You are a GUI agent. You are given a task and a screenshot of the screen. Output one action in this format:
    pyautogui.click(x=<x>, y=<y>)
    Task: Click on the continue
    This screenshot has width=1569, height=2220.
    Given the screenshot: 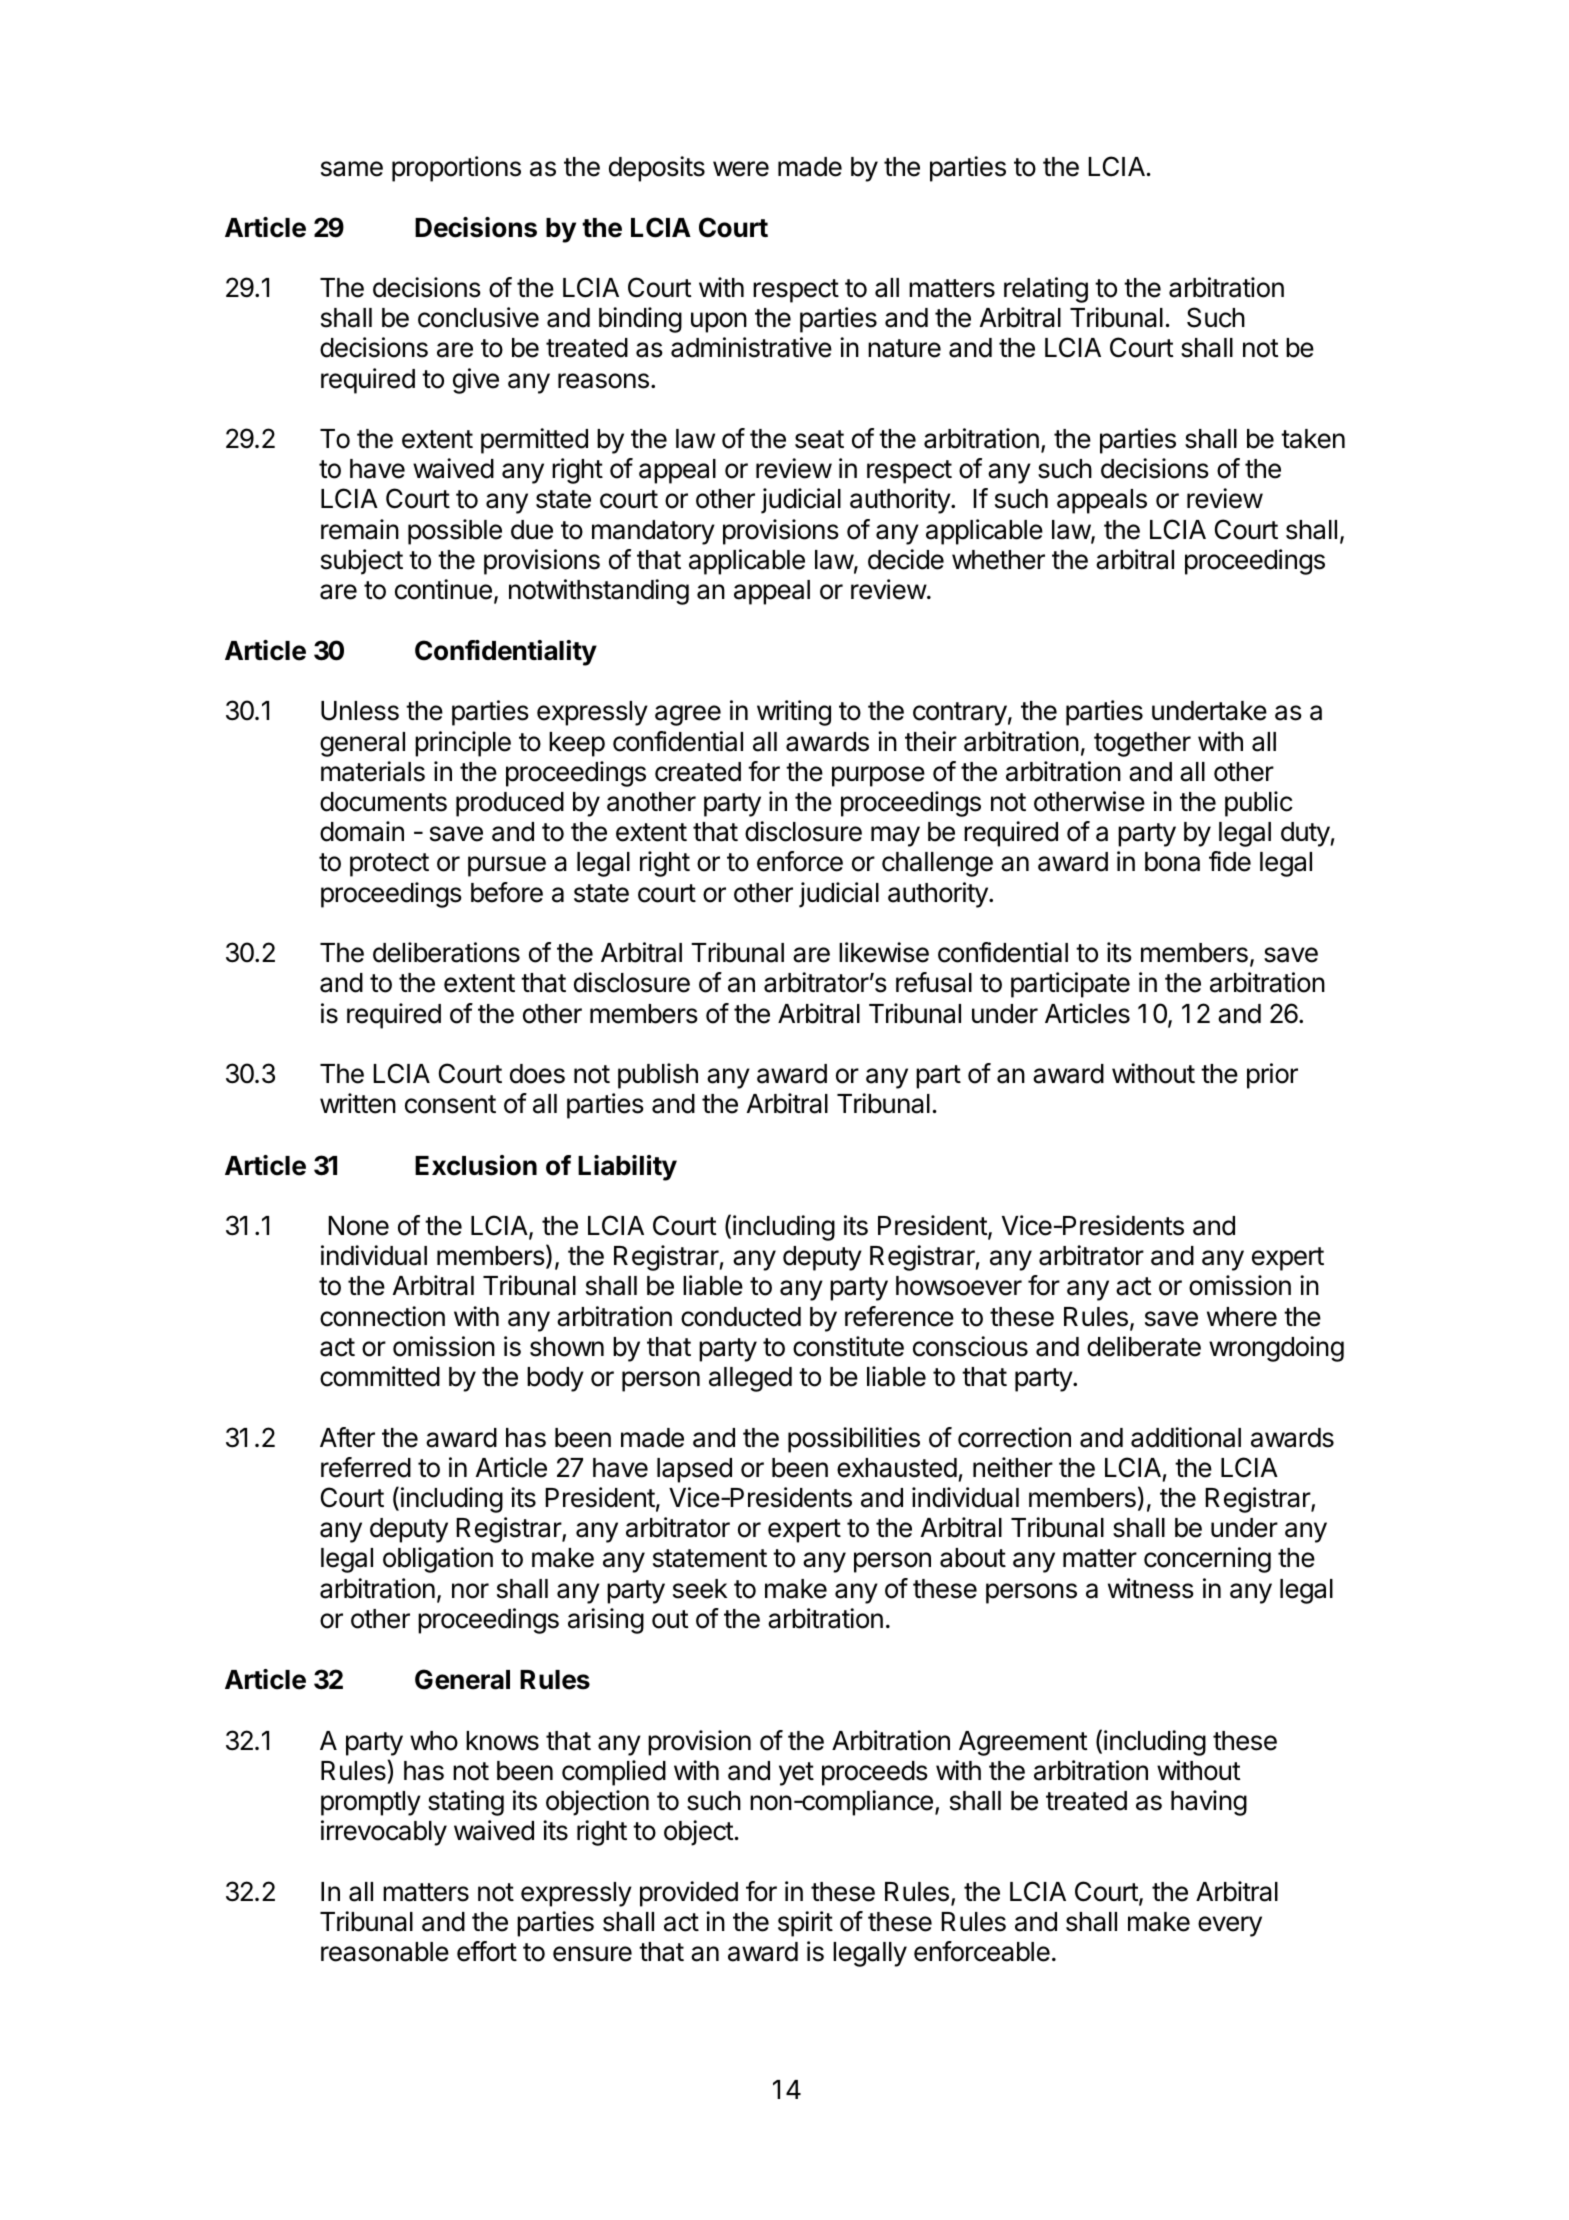 What is the action you would take?
    pyautogui.click(x=443, y=589)
